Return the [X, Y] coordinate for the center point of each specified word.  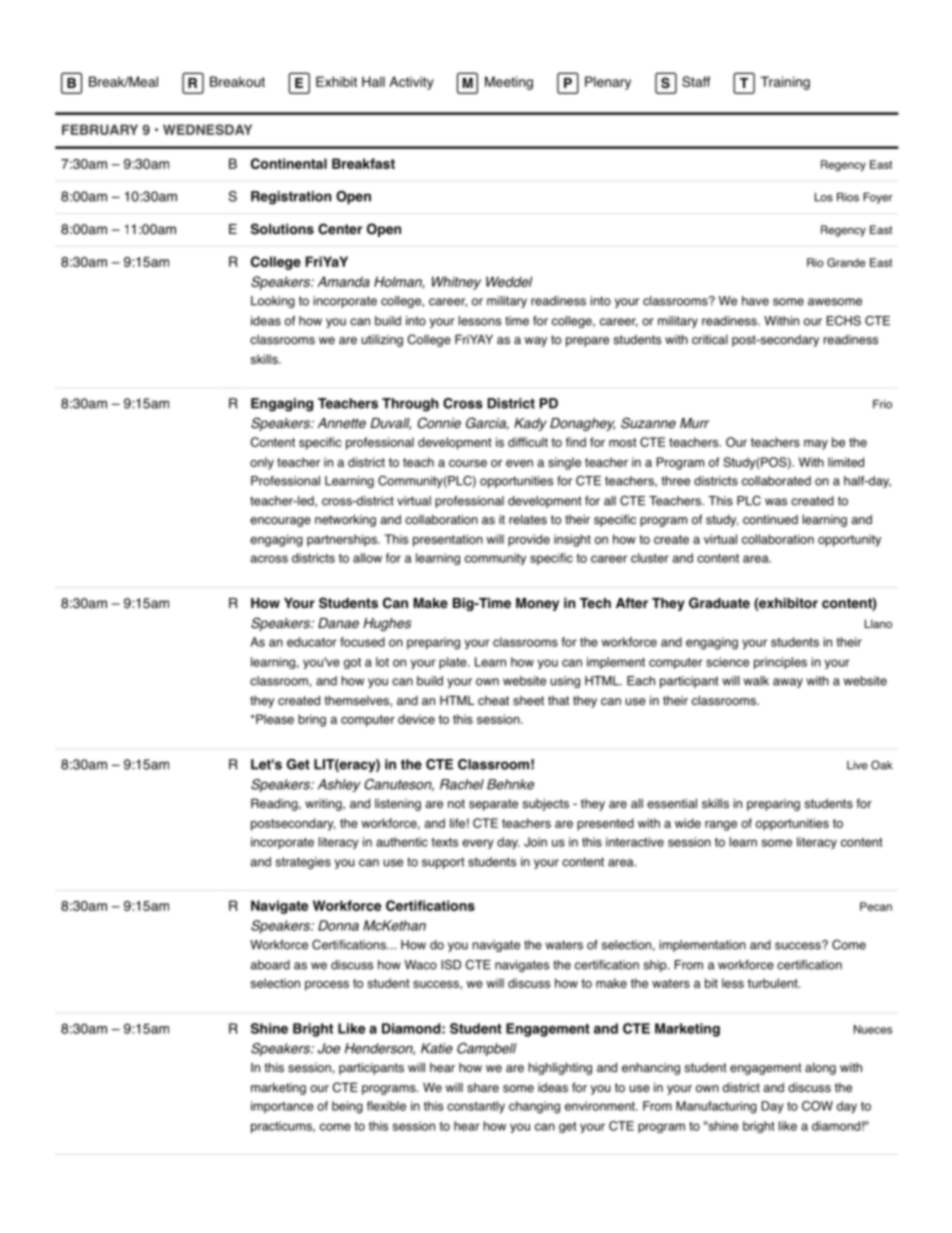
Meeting [509, 83]
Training [785, 83]
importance [282, 1107]
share [483, 1088]
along [820, 1068]
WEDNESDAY [207, 129]
